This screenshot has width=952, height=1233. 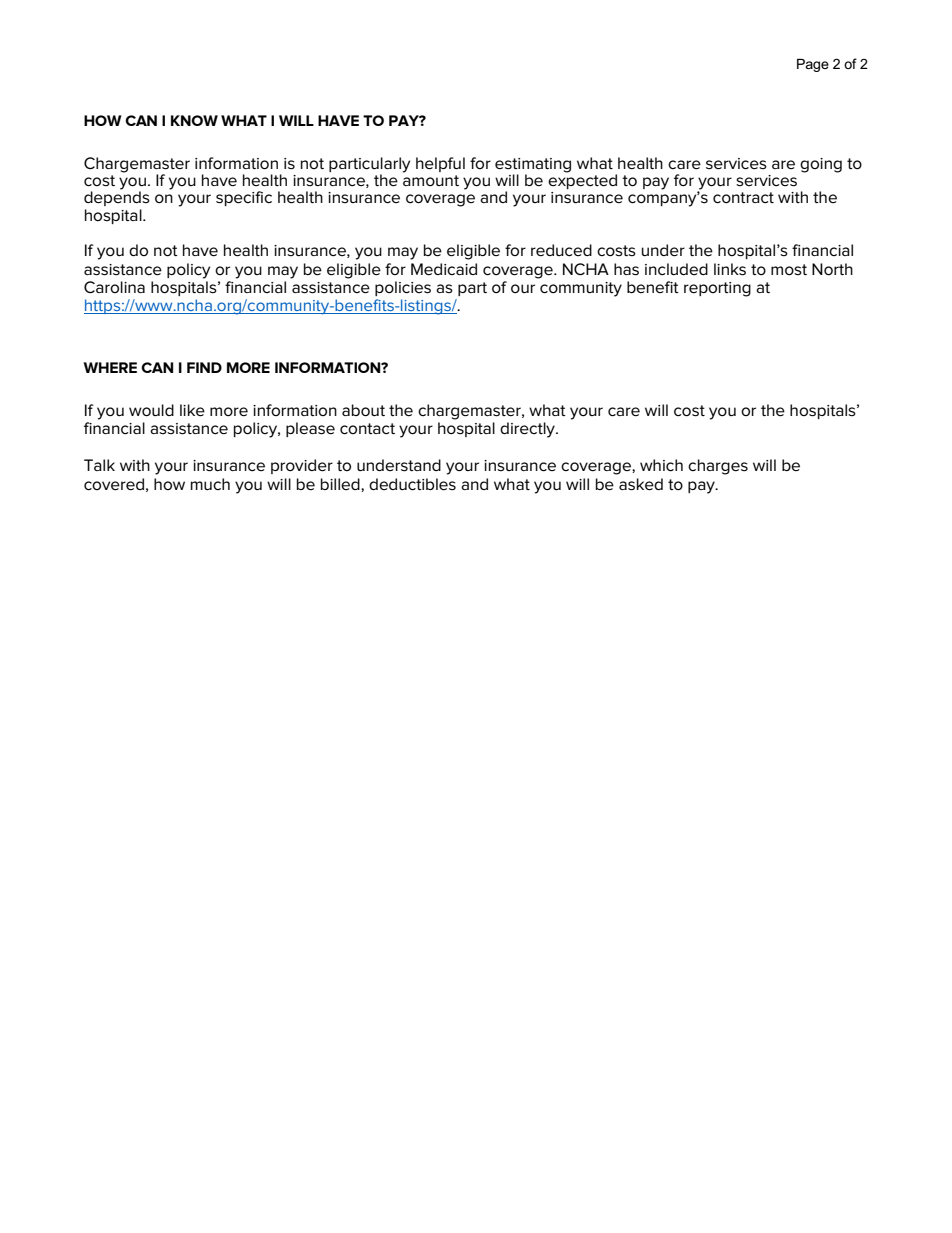 I want to click on KNOW, so click(x=194, y=120).
